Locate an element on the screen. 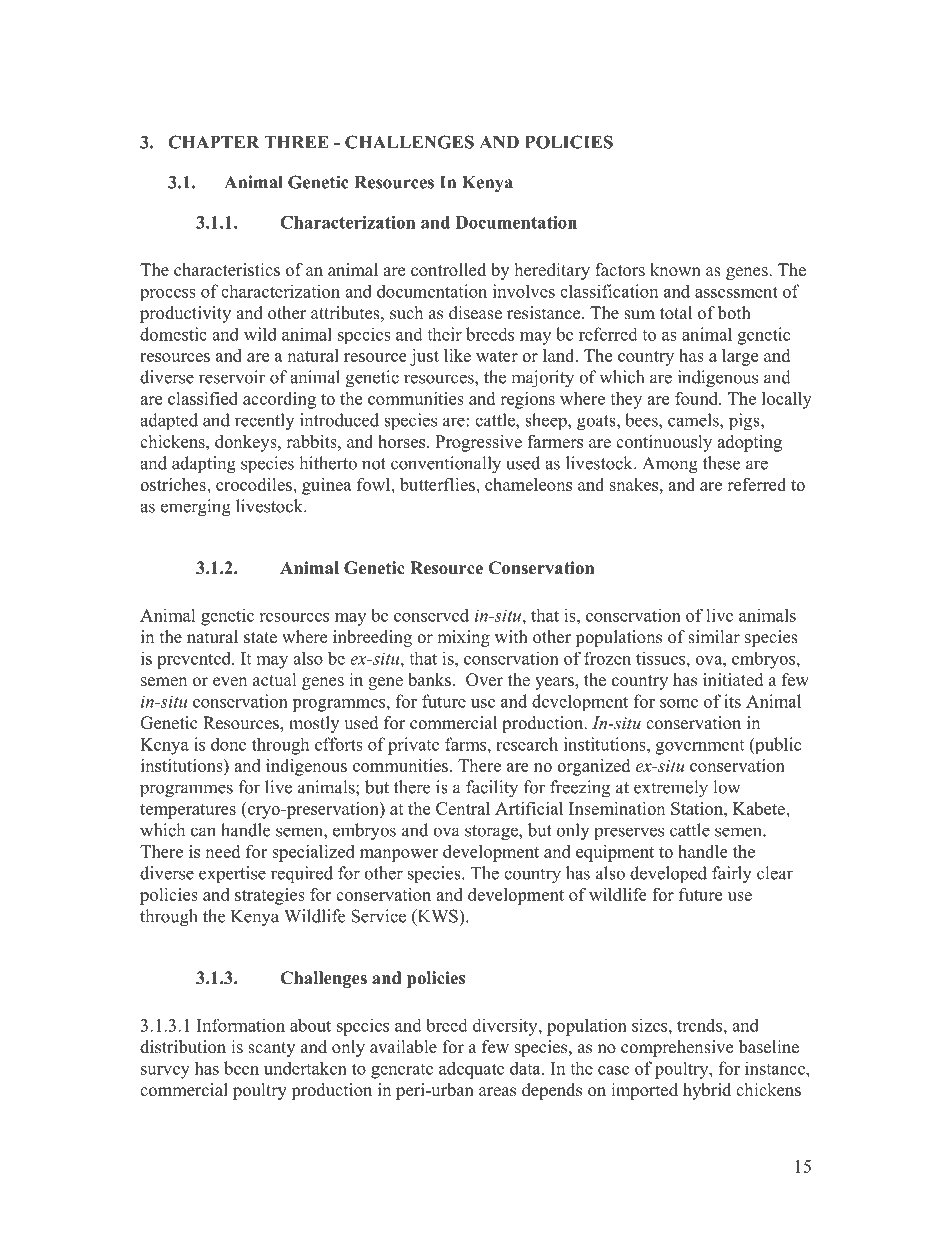  CHAPTER is located at coordinates (213, 142).
